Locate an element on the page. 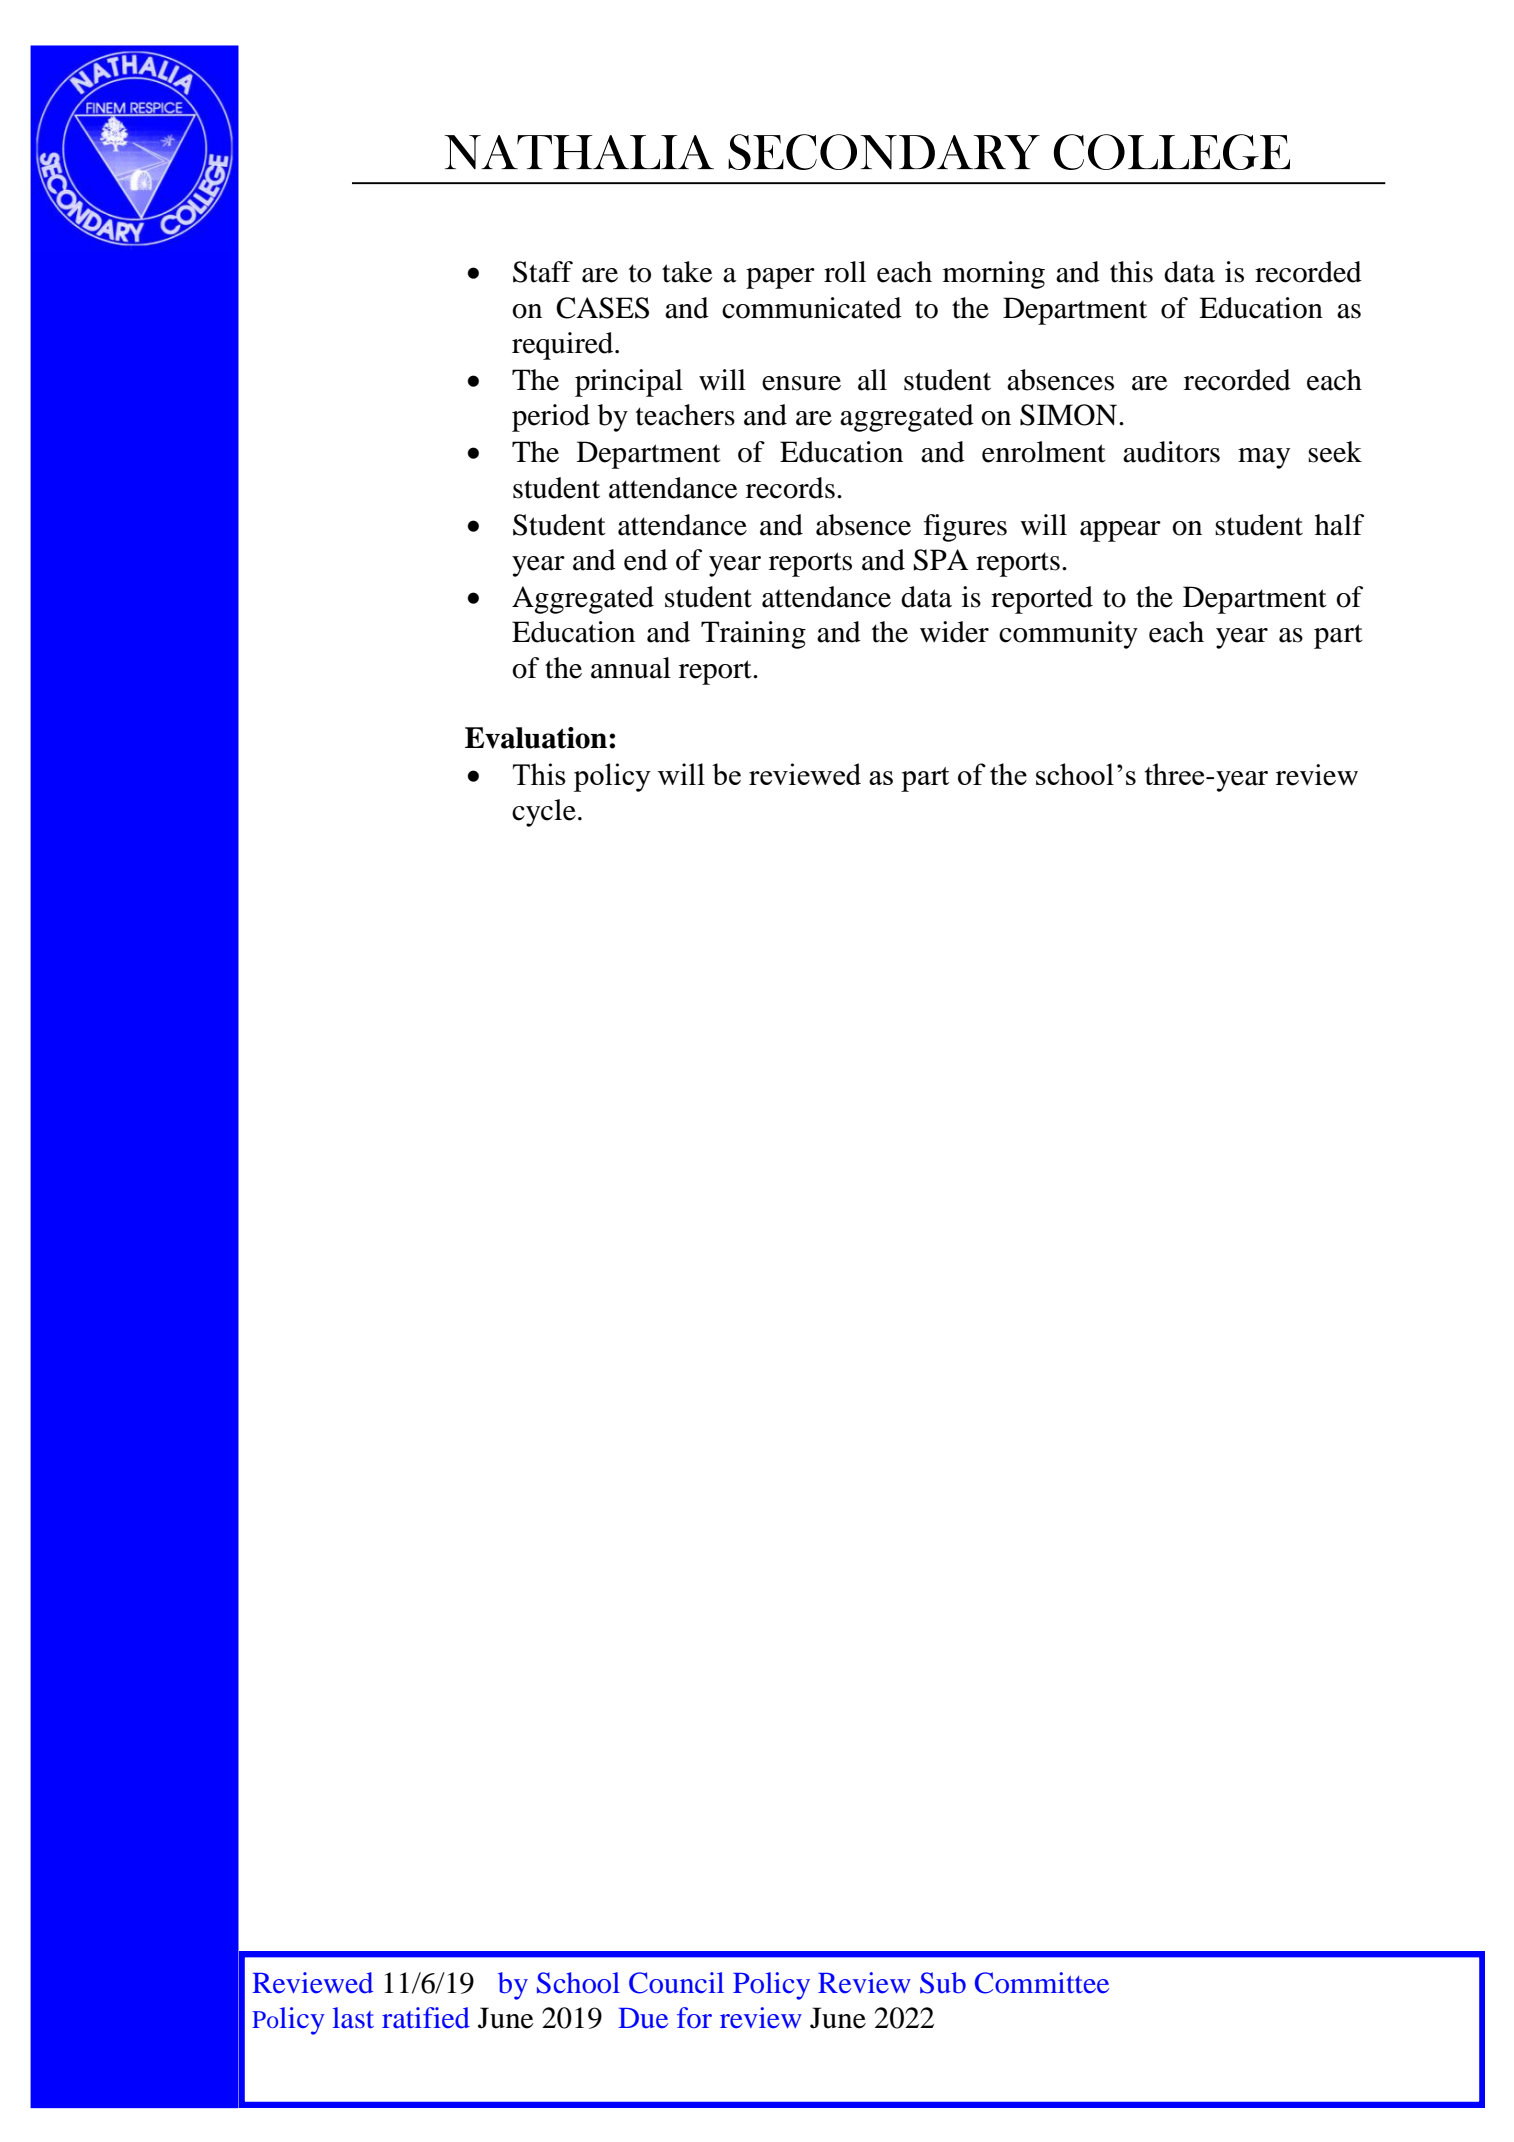 Image resolution: width=1514 pixels, height=2142 pixels. Sub is located at coordinates (943, 1983).
